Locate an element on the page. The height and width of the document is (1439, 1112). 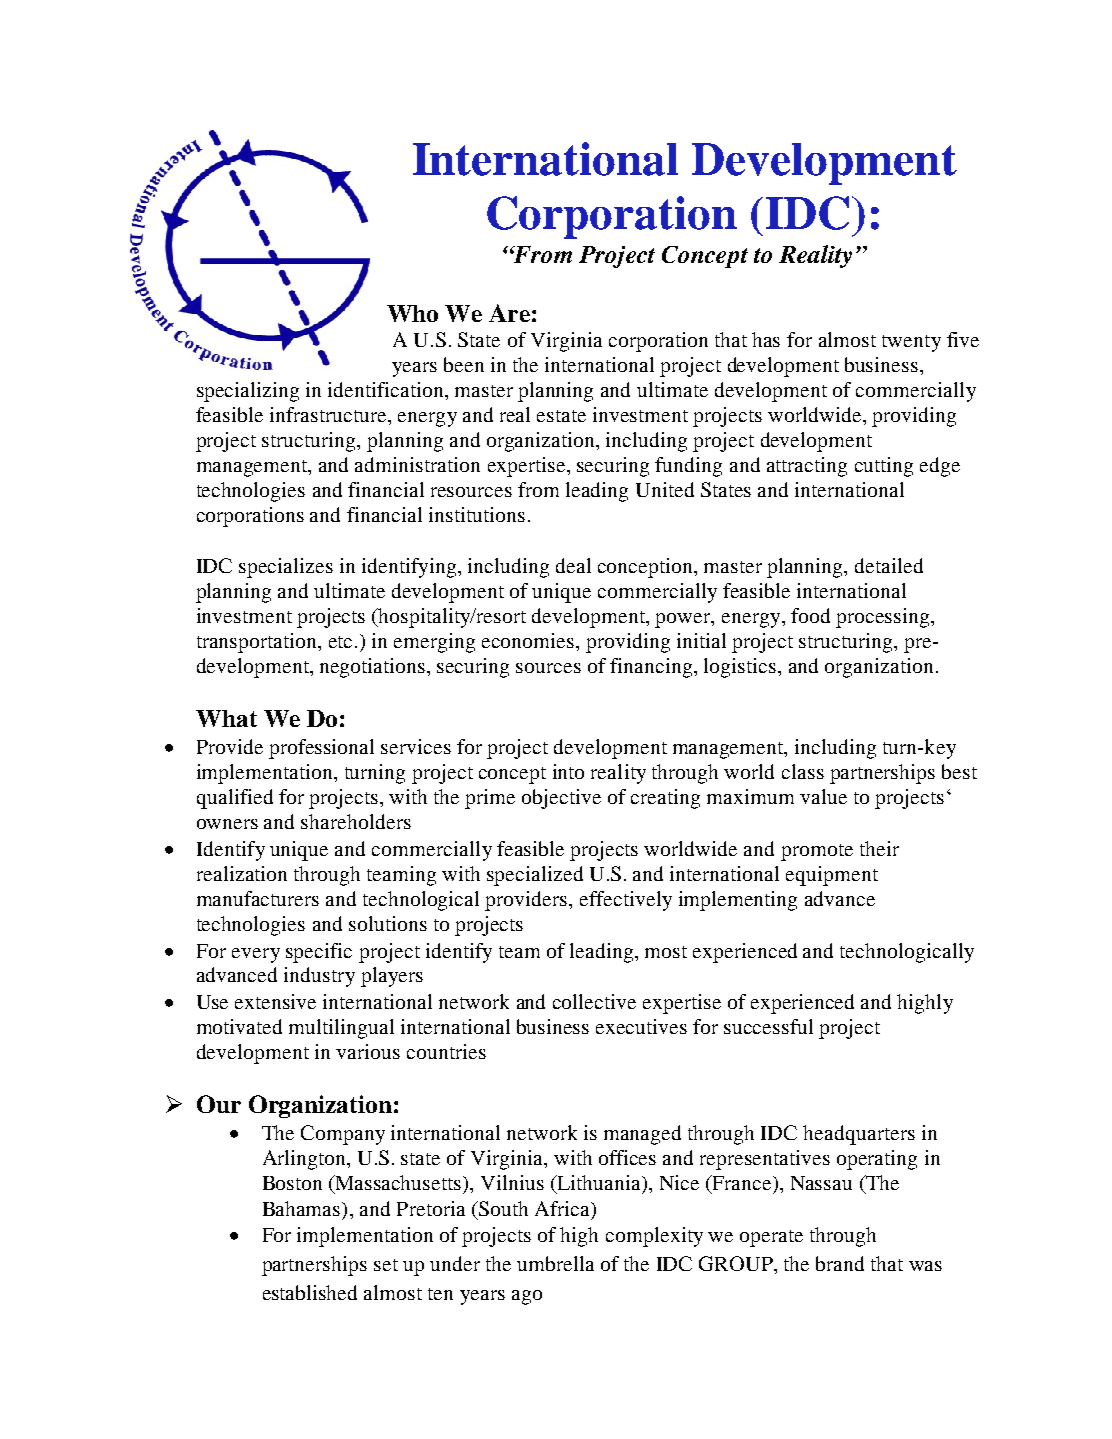
financing is located at coordinates (652, 668).
